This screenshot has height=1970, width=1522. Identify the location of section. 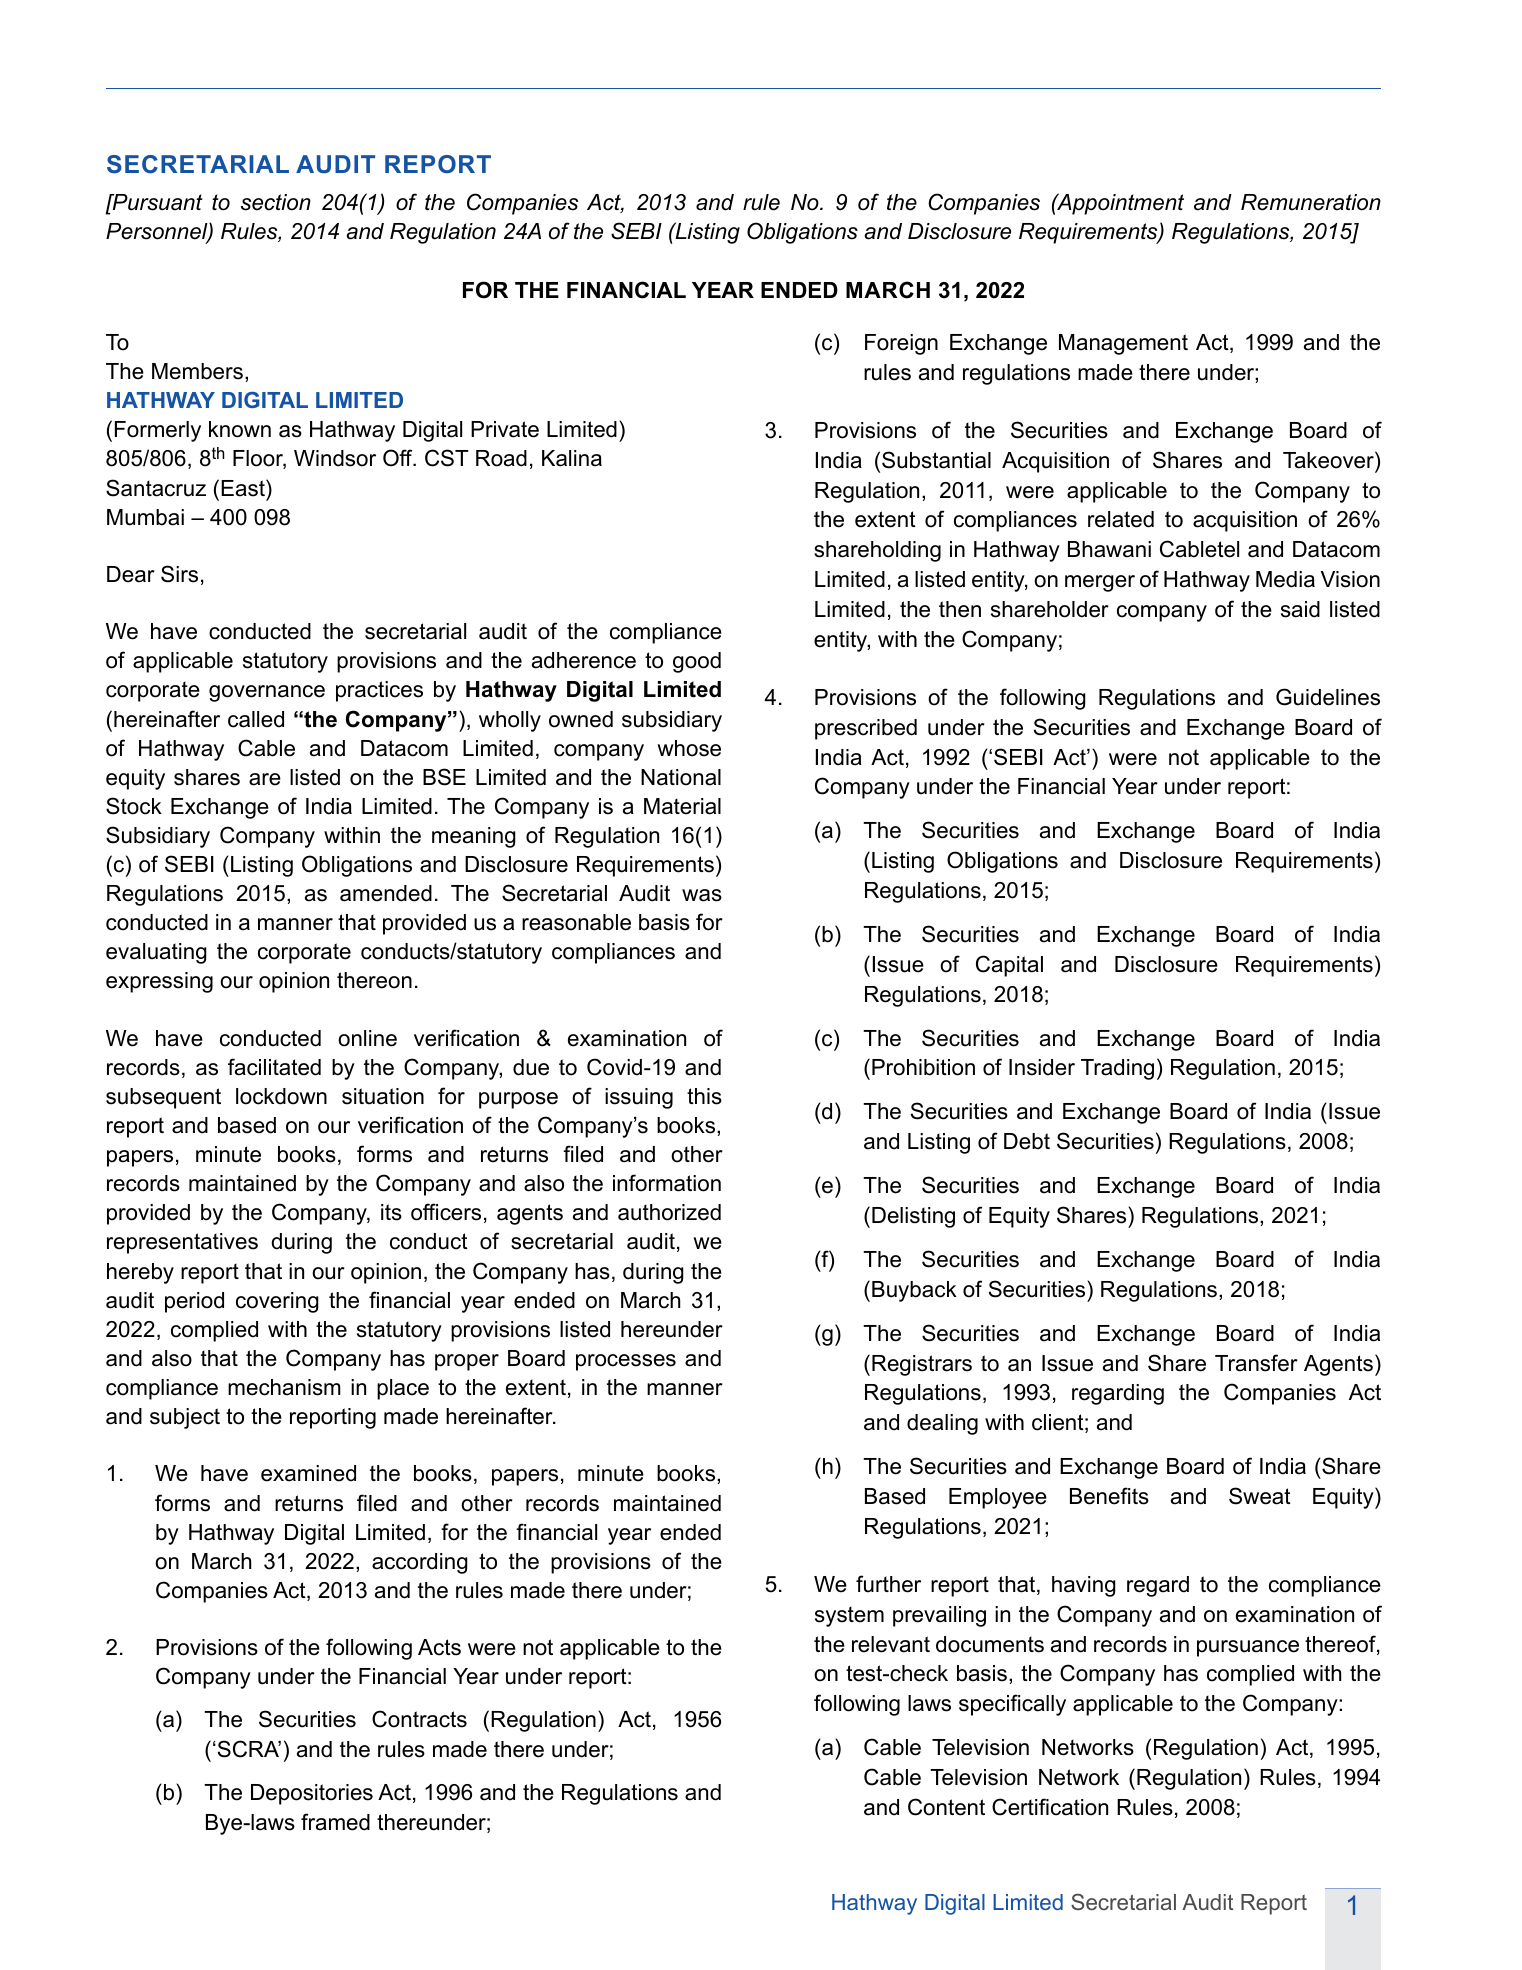
(276, 202).
